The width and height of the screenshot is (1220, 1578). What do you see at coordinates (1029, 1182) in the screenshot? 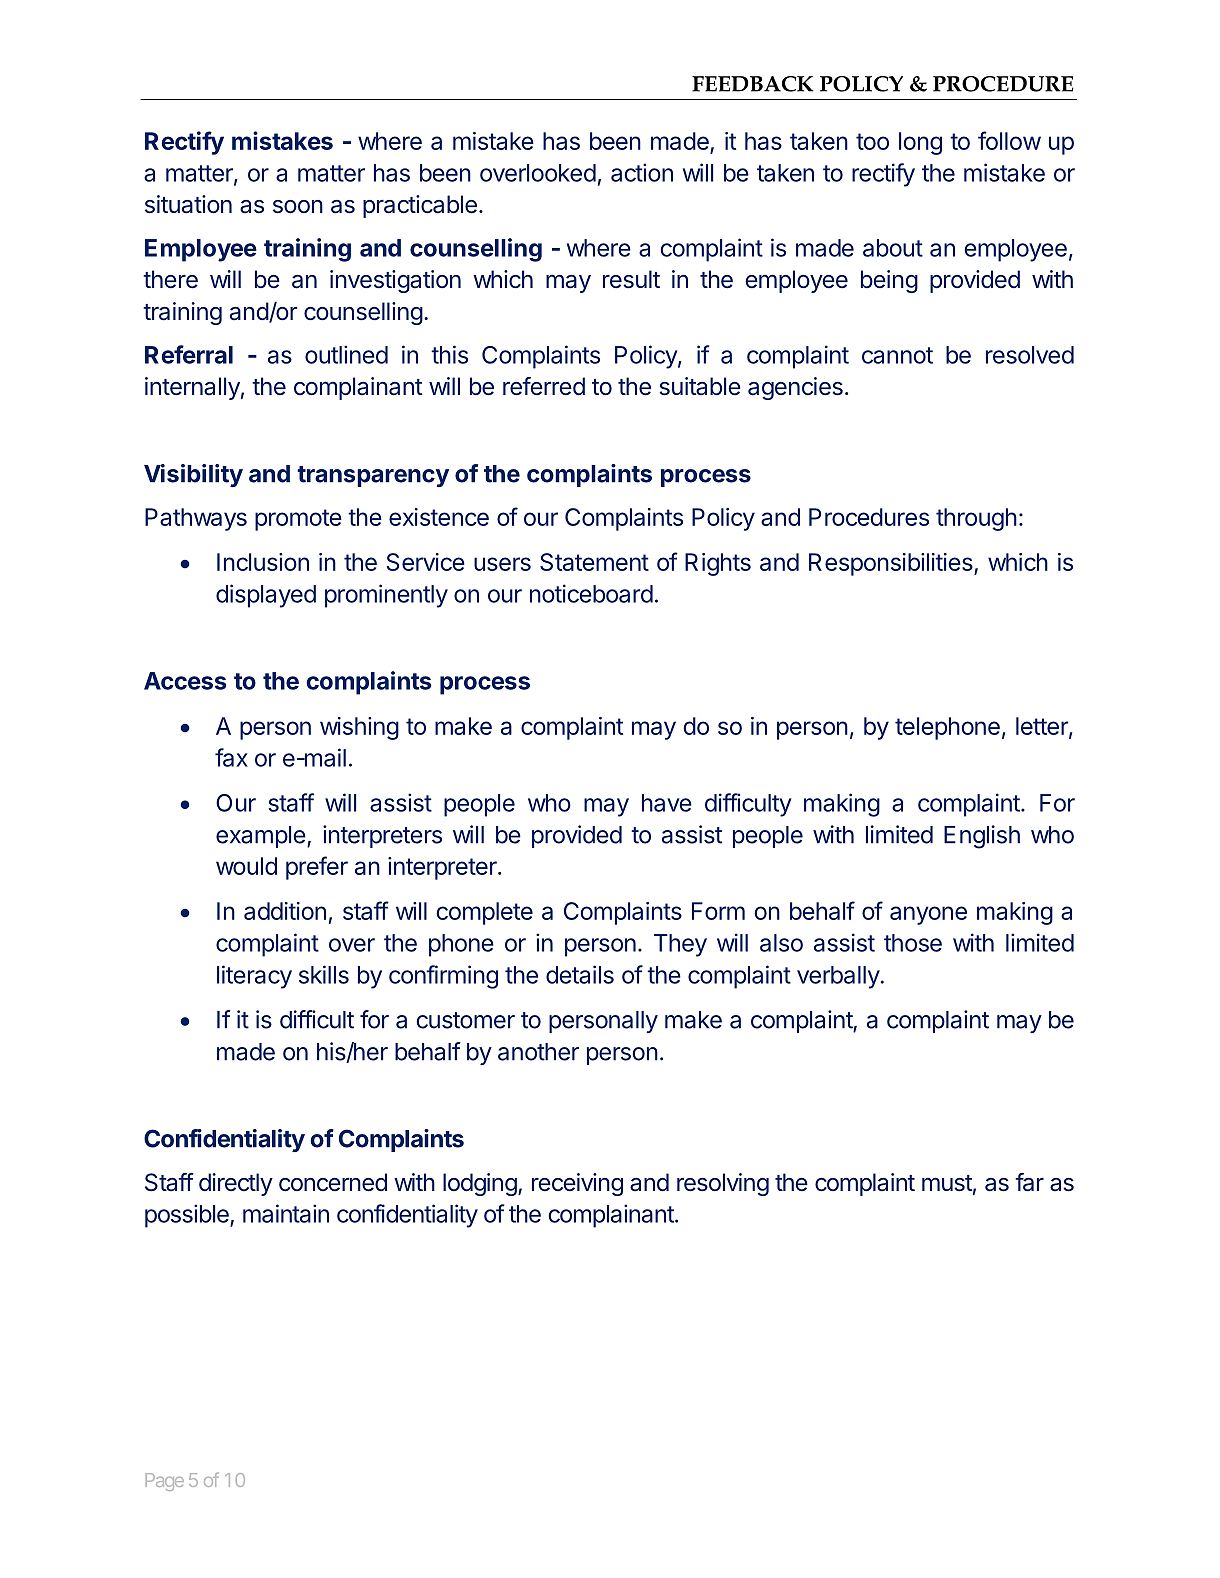
I see `far` at bounding box center [1029, 1182].
